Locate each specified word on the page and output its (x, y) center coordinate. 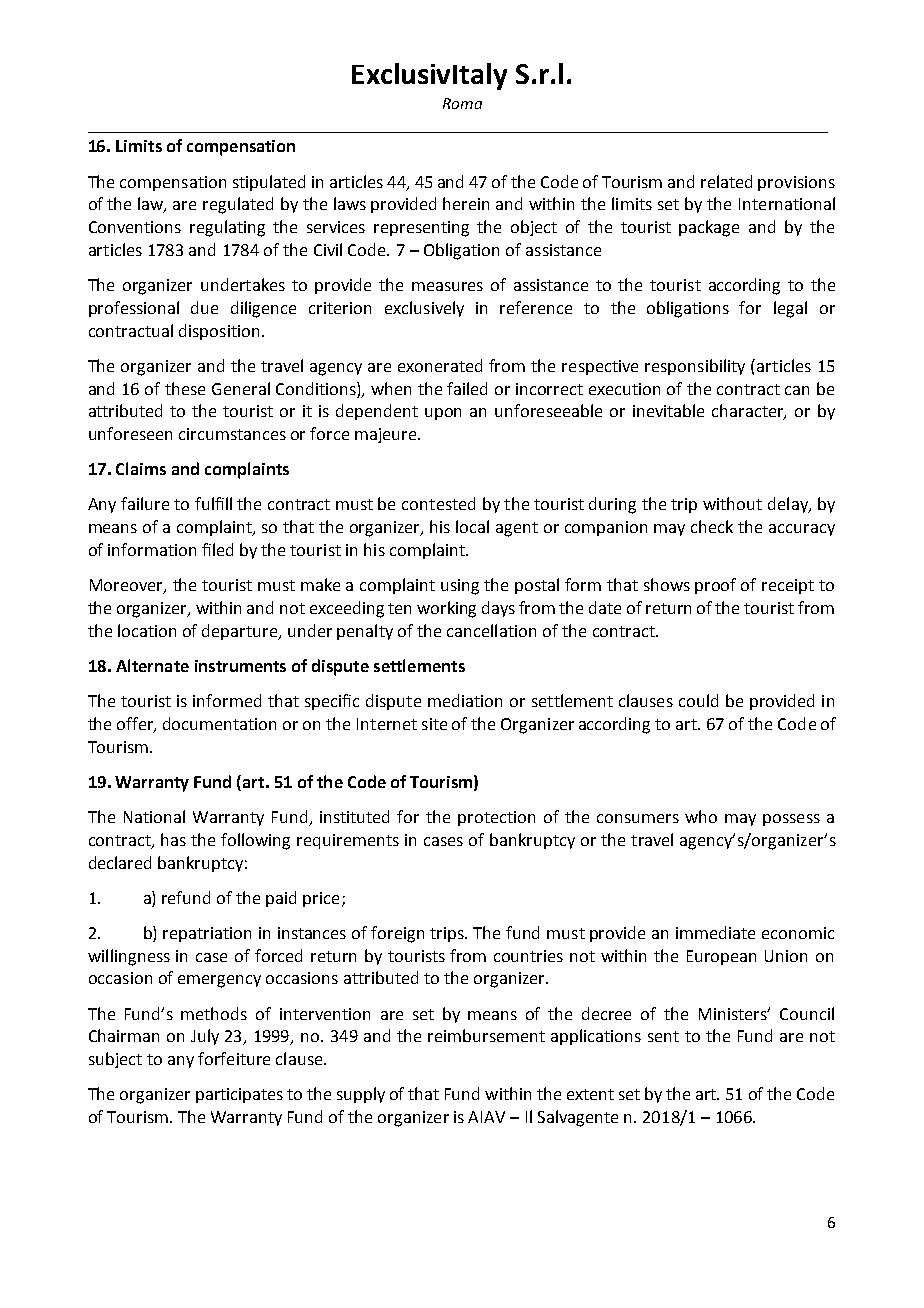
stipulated (269, 183)
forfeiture (234, 1058)
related (726, 181)
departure (241, 632)
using (460, 587)
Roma (462, 103)
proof (715, 586)
